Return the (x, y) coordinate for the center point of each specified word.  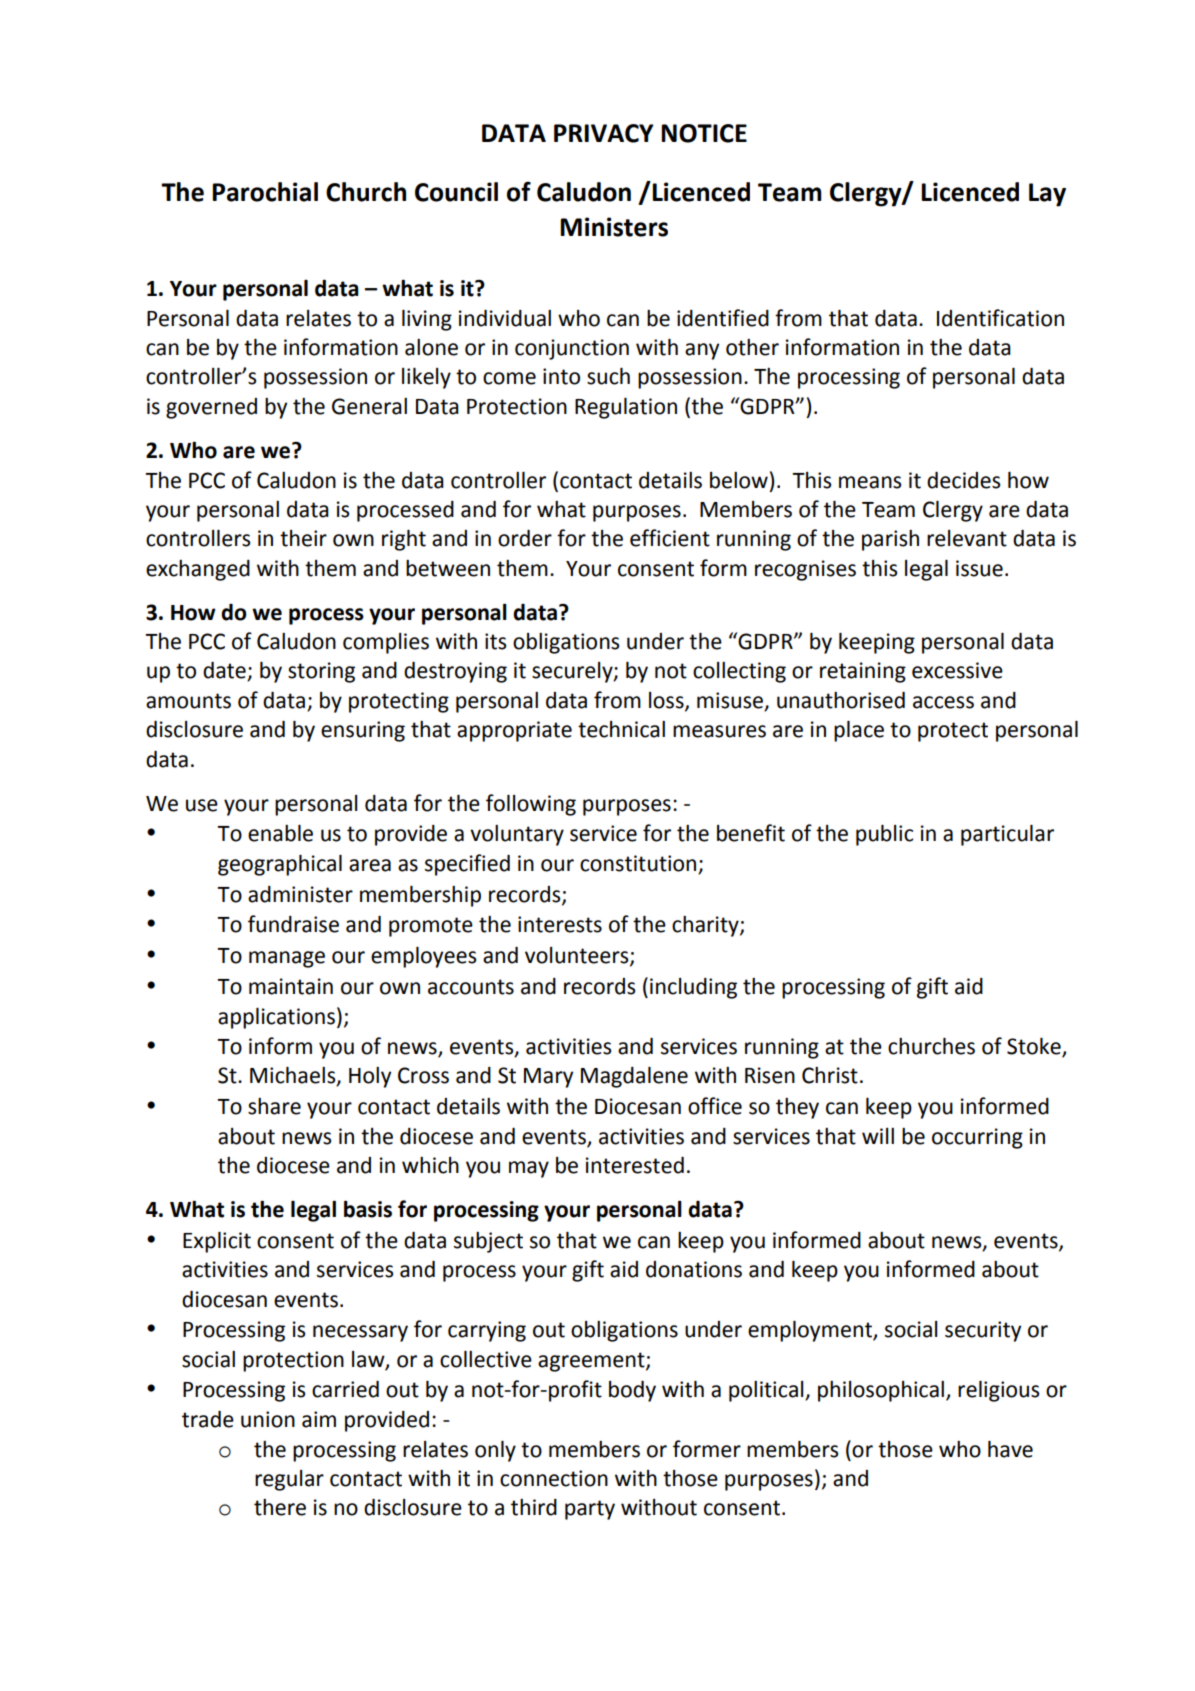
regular (289, 1480)
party (590, 1510)
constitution (639, 864)
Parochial (265, 192)
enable (280, 833)
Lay (1047, 195)
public (884, 835)
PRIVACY (604, 133)
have (1010, 1449)
